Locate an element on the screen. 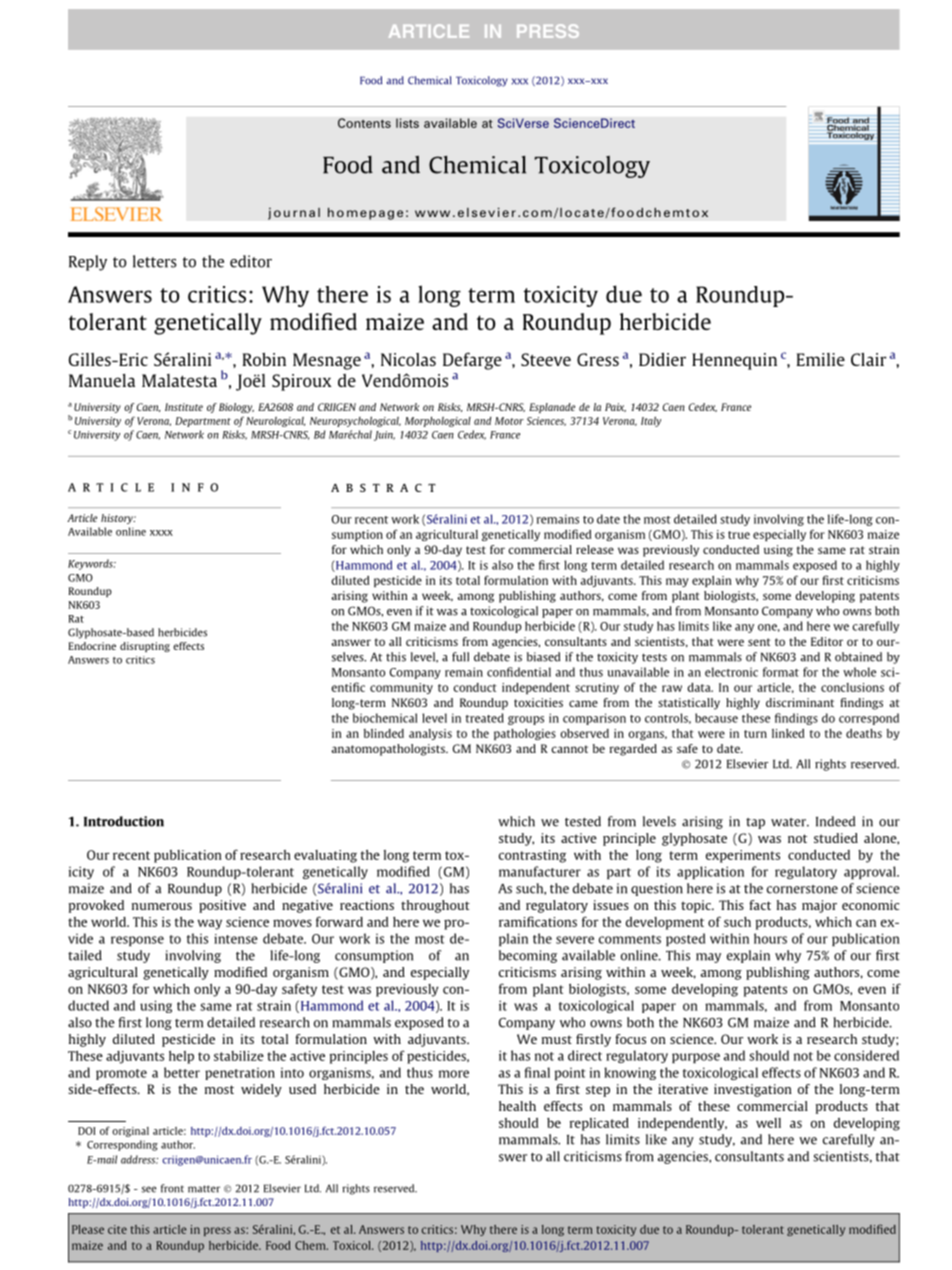 The image size is (952, 1270). Motor is located at coordinates (509, 421).
